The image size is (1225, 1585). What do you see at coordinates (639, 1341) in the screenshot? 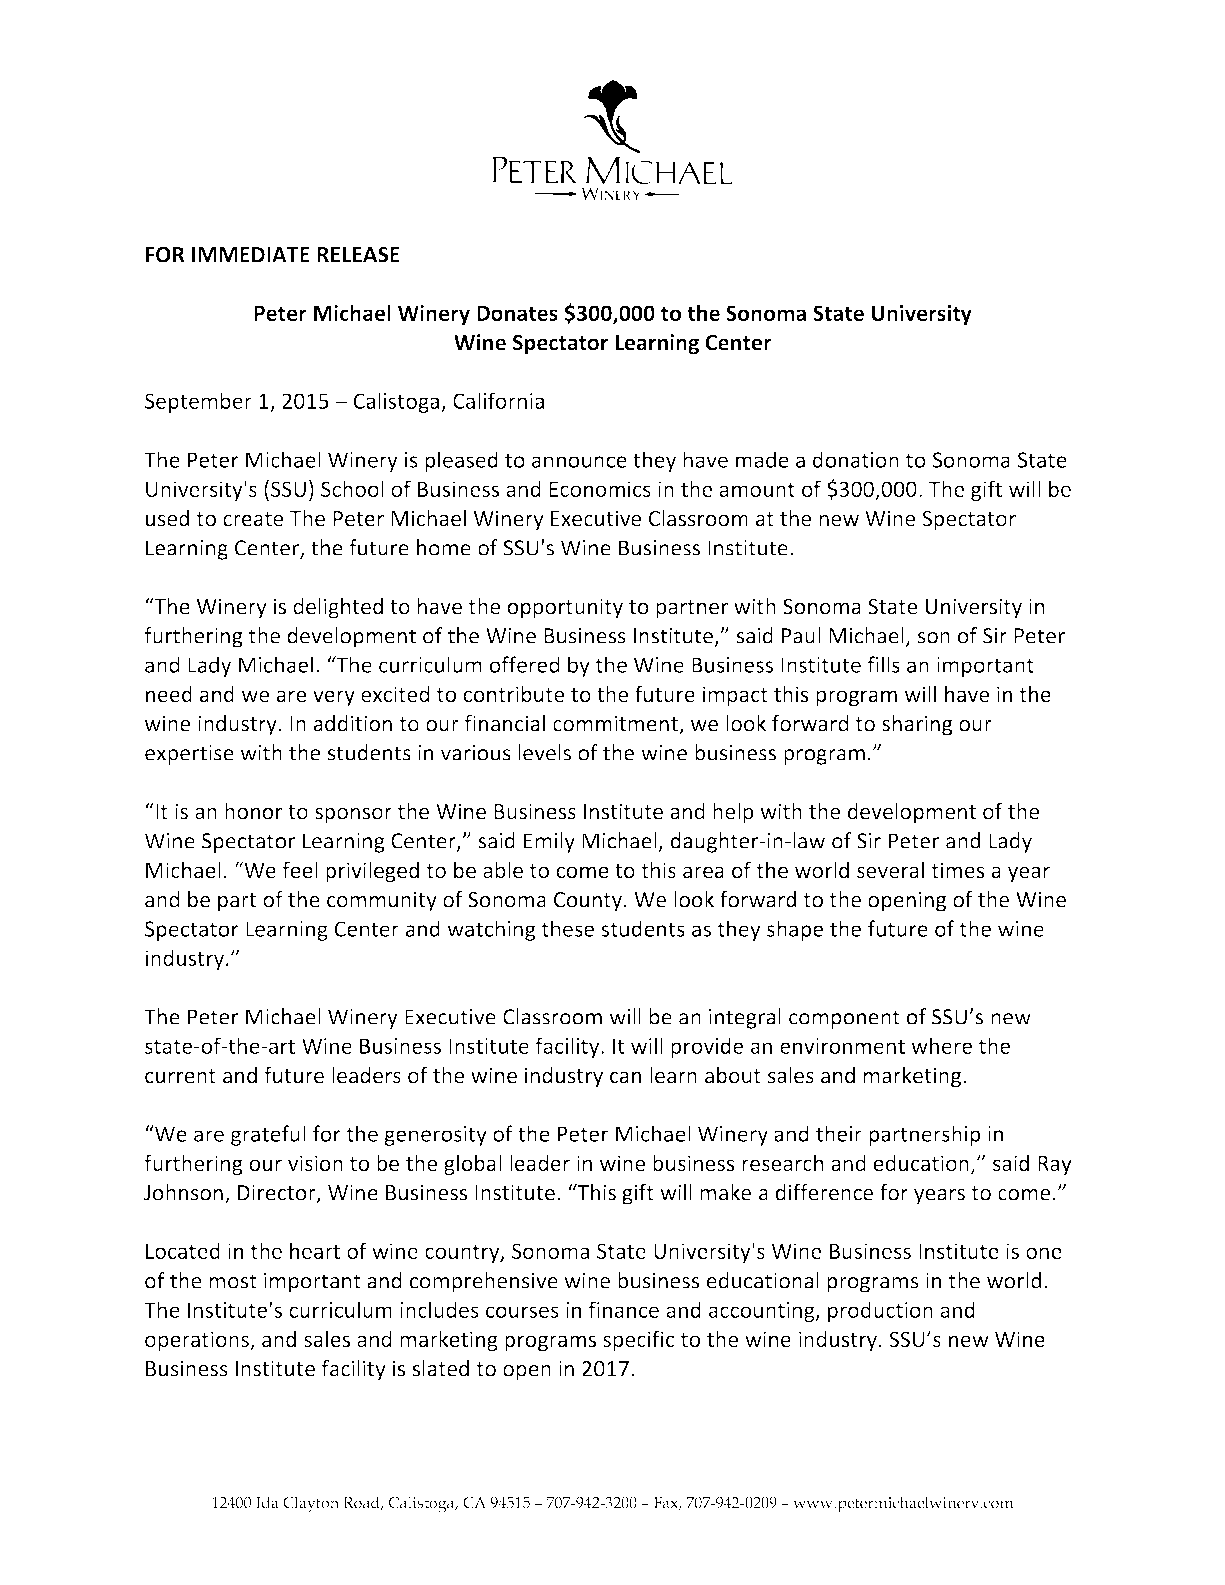
I see `specific` at bounding box center [639, 1341].
